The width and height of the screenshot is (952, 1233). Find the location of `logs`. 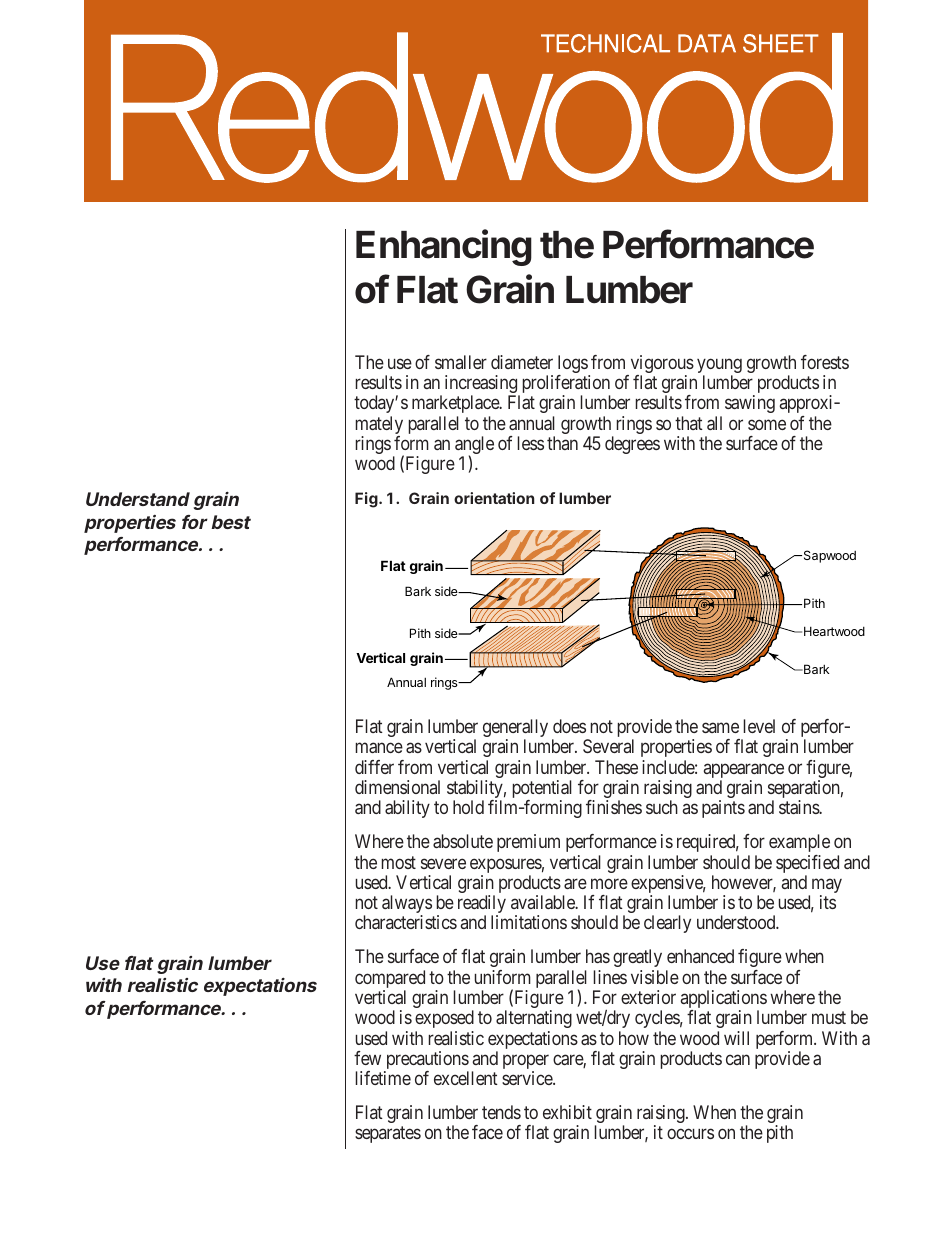

logs is located at coordinates (573, 365).
